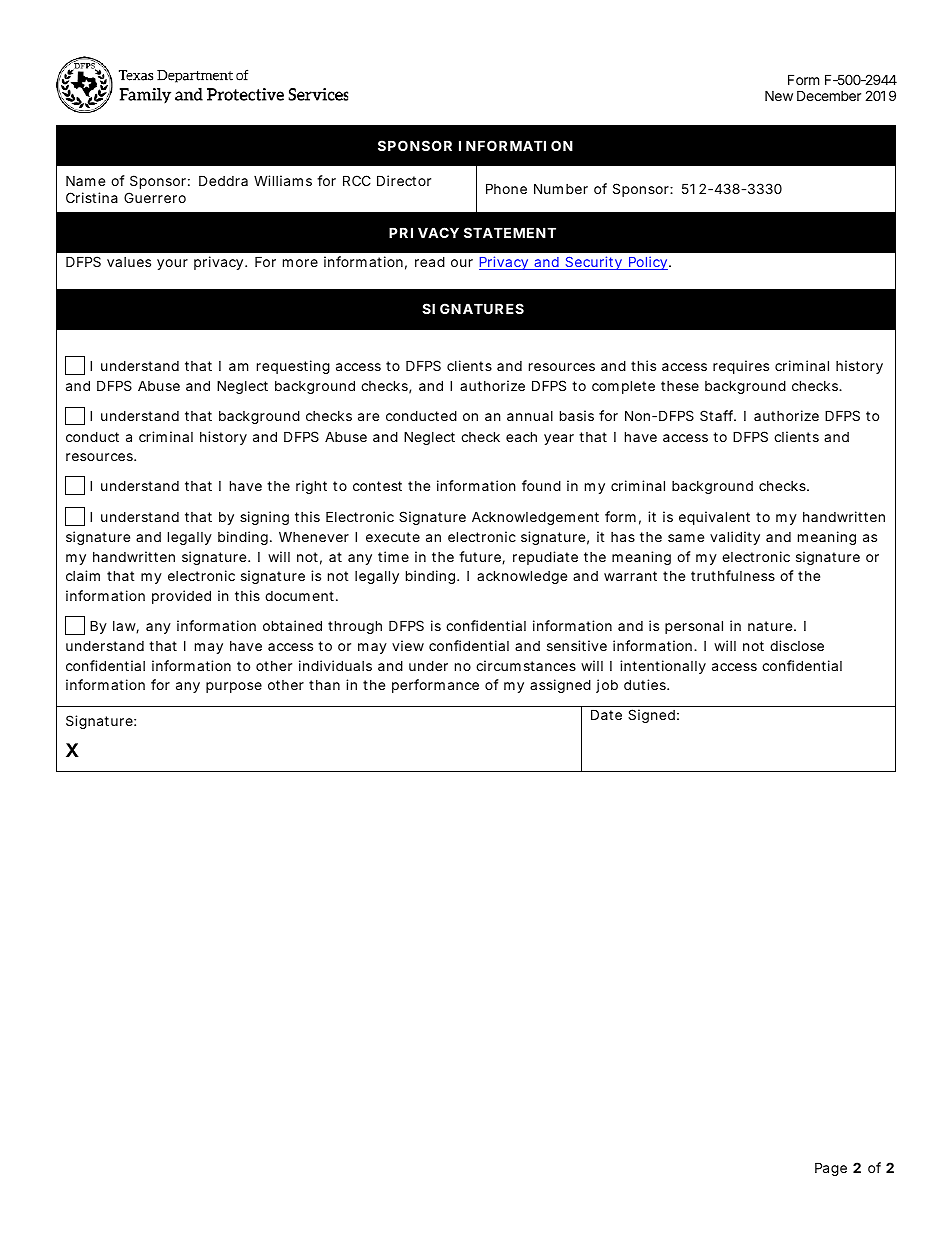 Image resolution: width=952 pixels, height=1233 pixels. Describe the element at coordinates (408, 645) in the screenshot. I see `view` at that location.
